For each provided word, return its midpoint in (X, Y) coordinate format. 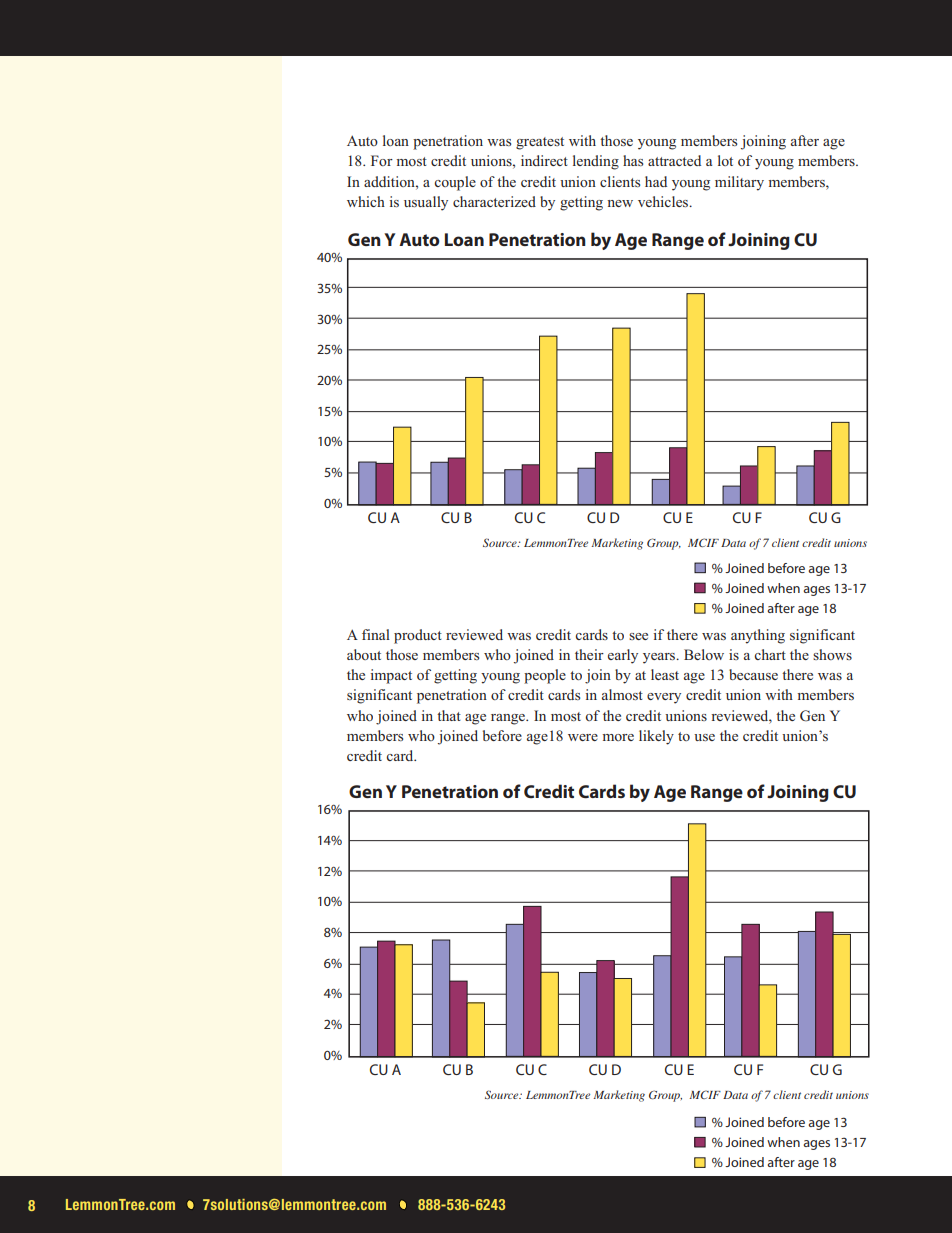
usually (426, 203)
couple (455, 183)
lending (596, 162)
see (638, 636)
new (620, 203)
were (583, 737)
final (376, 634)
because (753, 674)
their (589, 654)
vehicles (664, 201)
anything (758, 636)
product (418, 636)
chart (770, 654)
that (449, 715)
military (739, 183)
